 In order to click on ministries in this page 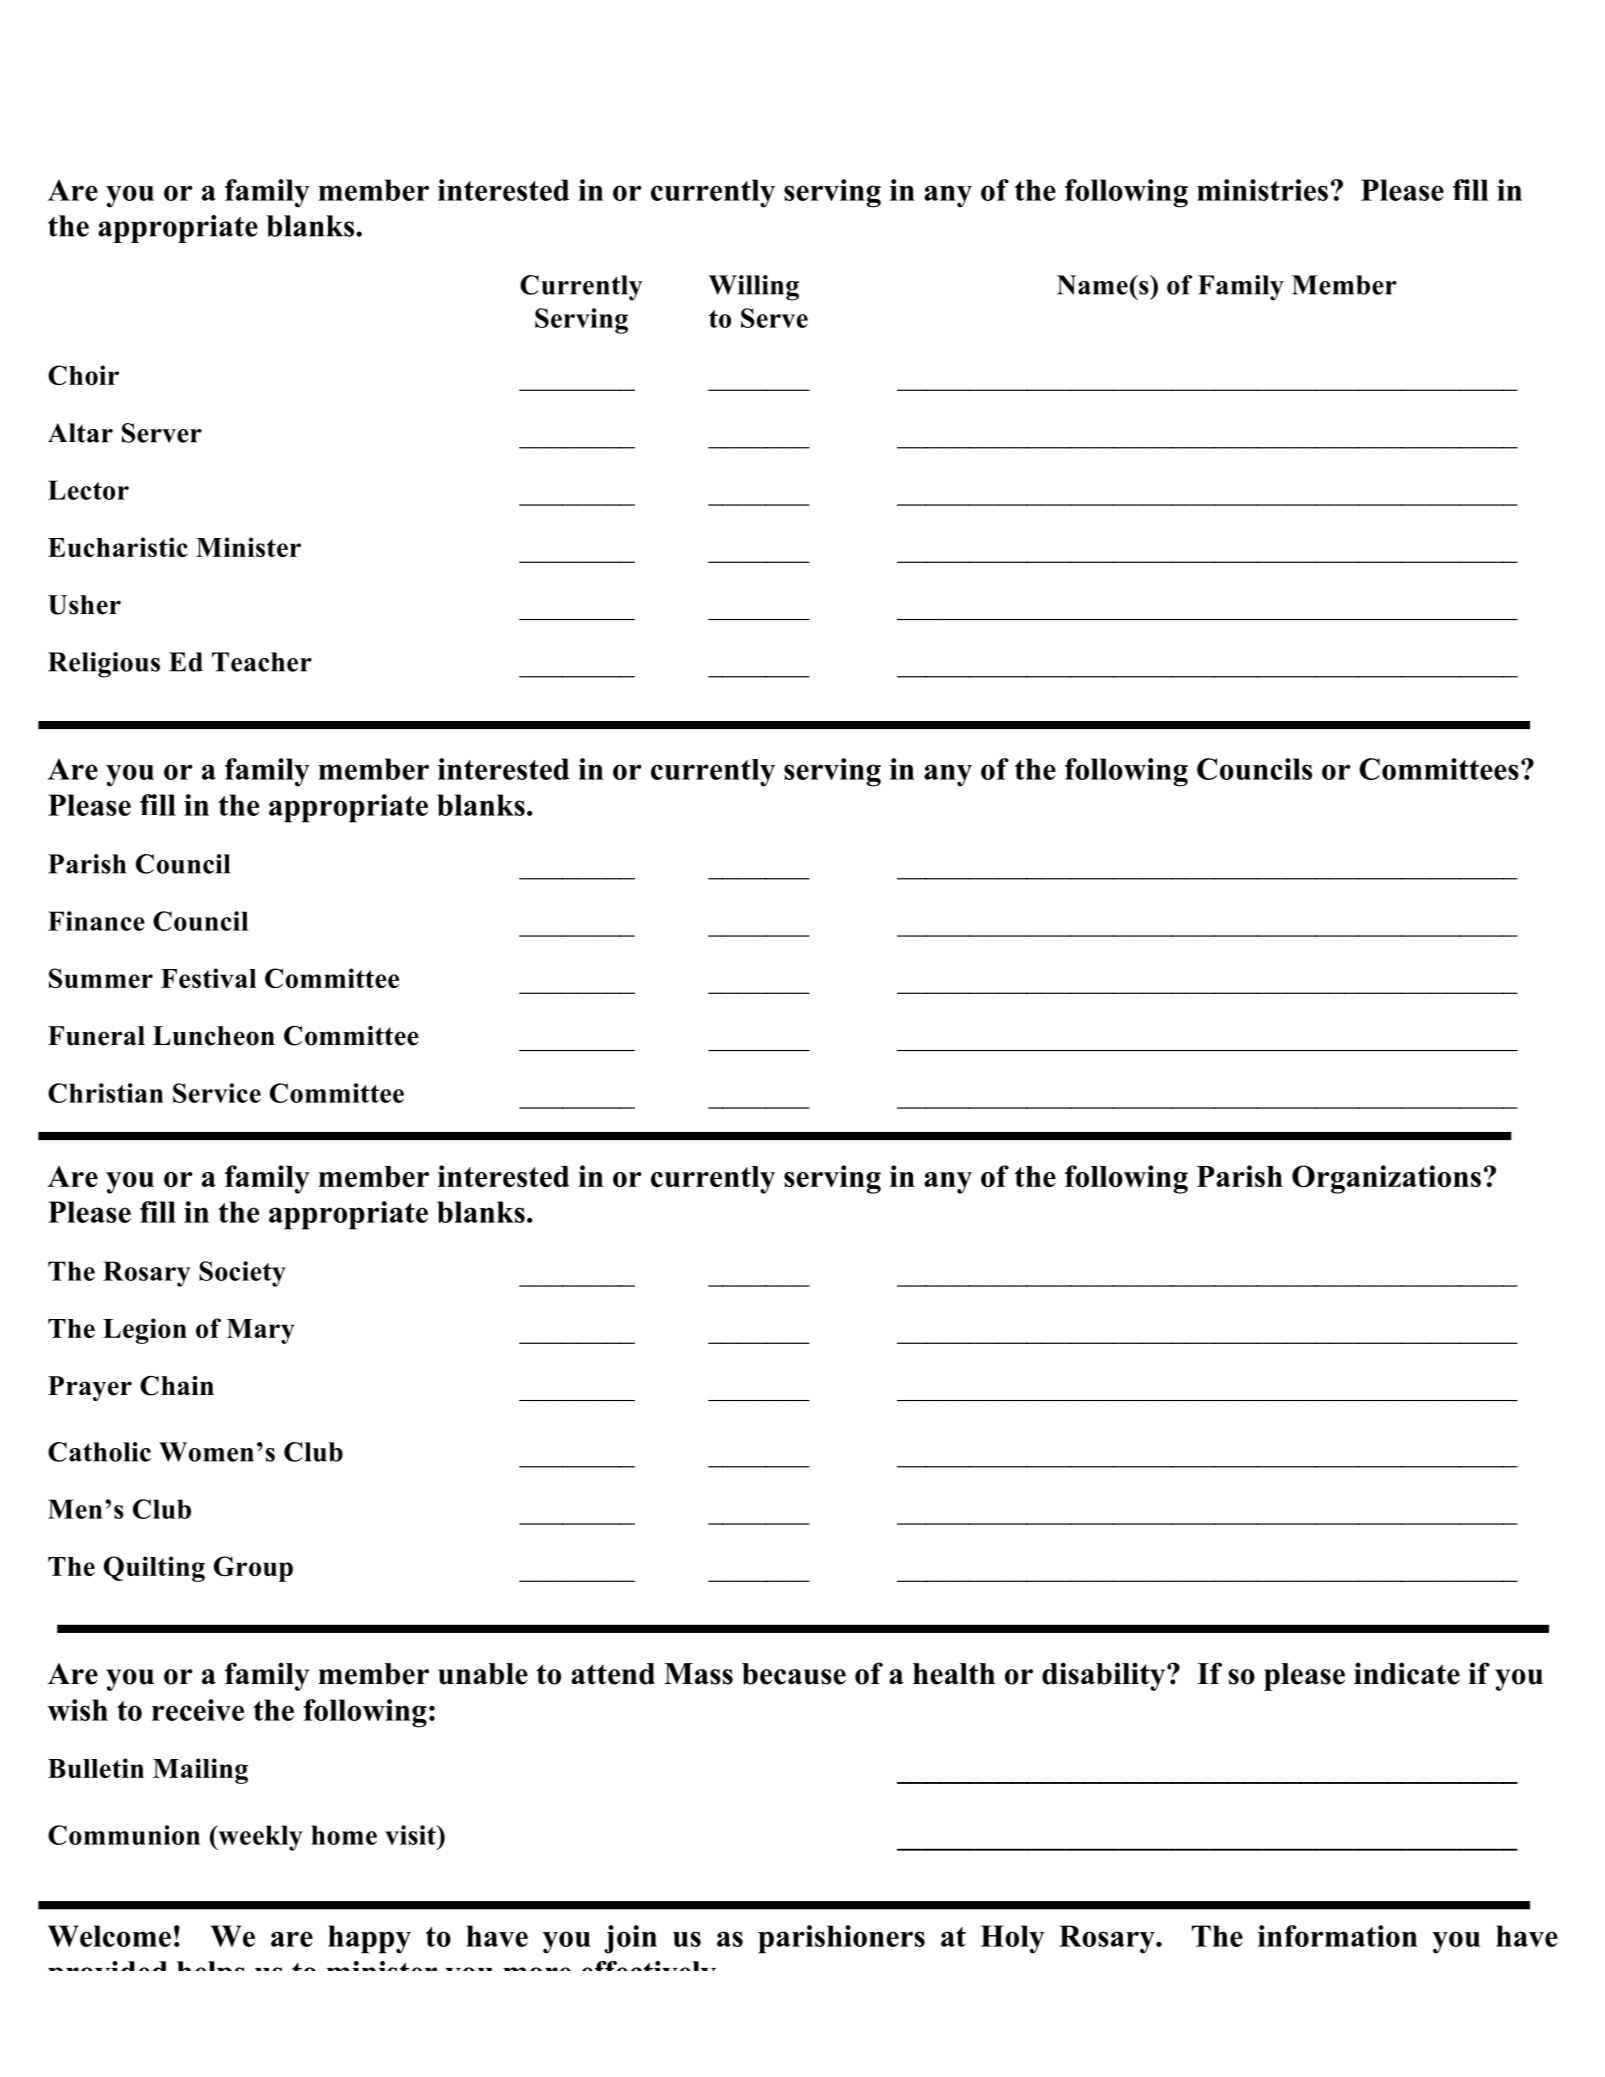, I will do `click(1262, 190)`.
